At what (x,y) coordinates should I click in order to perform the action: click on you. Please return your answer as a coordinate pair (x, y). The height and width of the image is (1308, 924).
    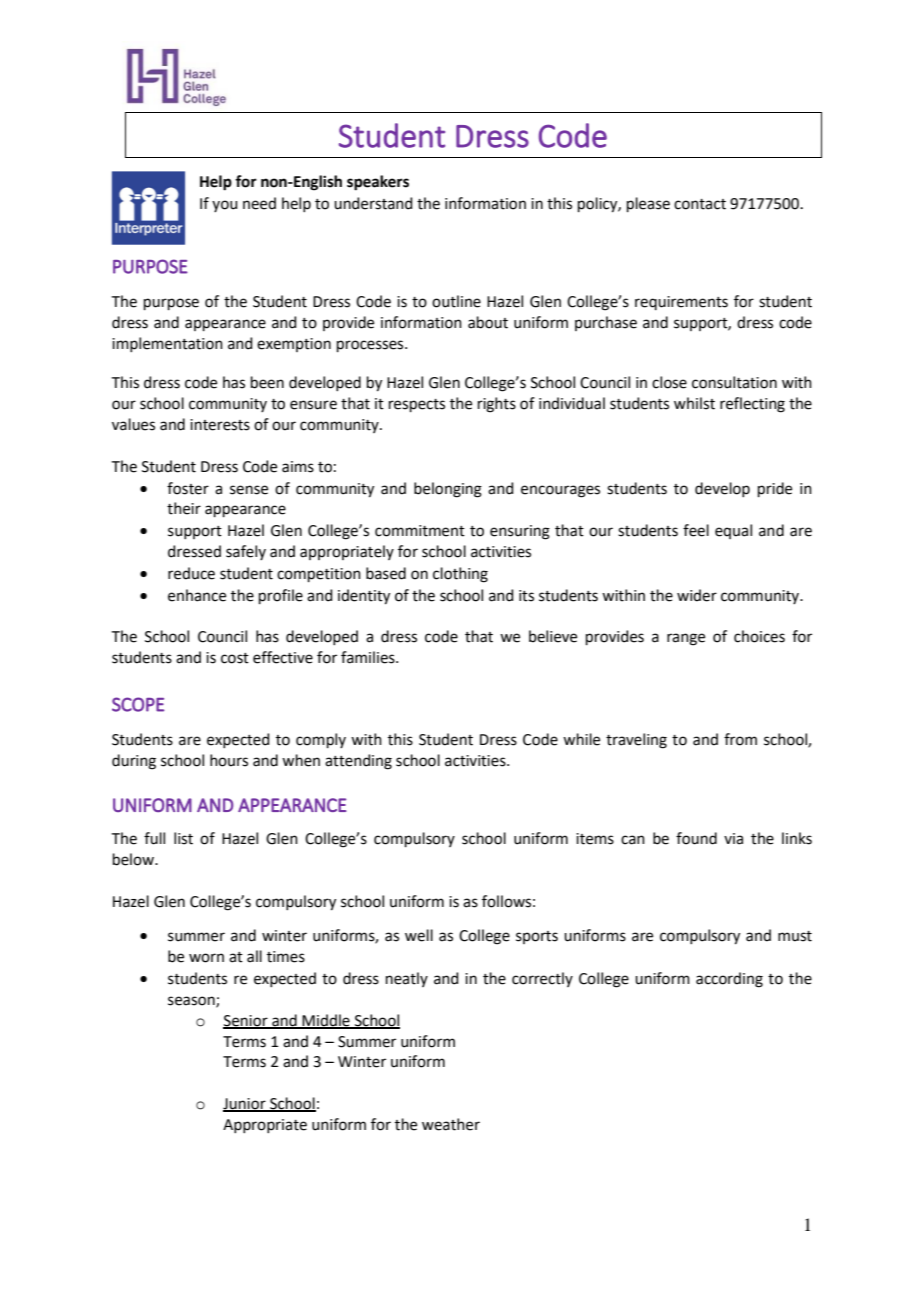
    Looking at the image, I should click on (225, 206).
